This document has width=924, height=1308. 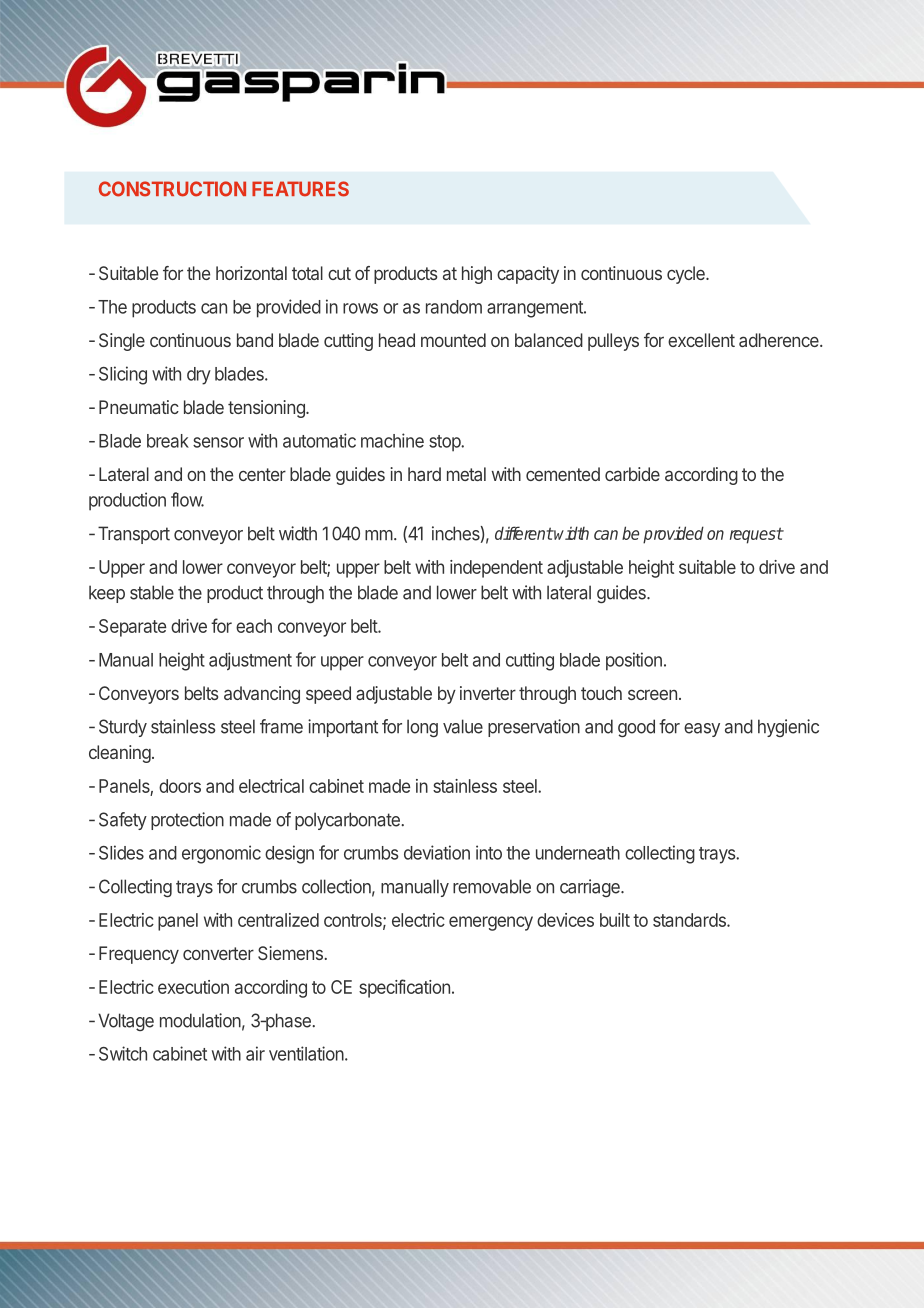 What do you see at coordinates (477, 275) in the document?
I see `high` at bounding box center [477, 275].
